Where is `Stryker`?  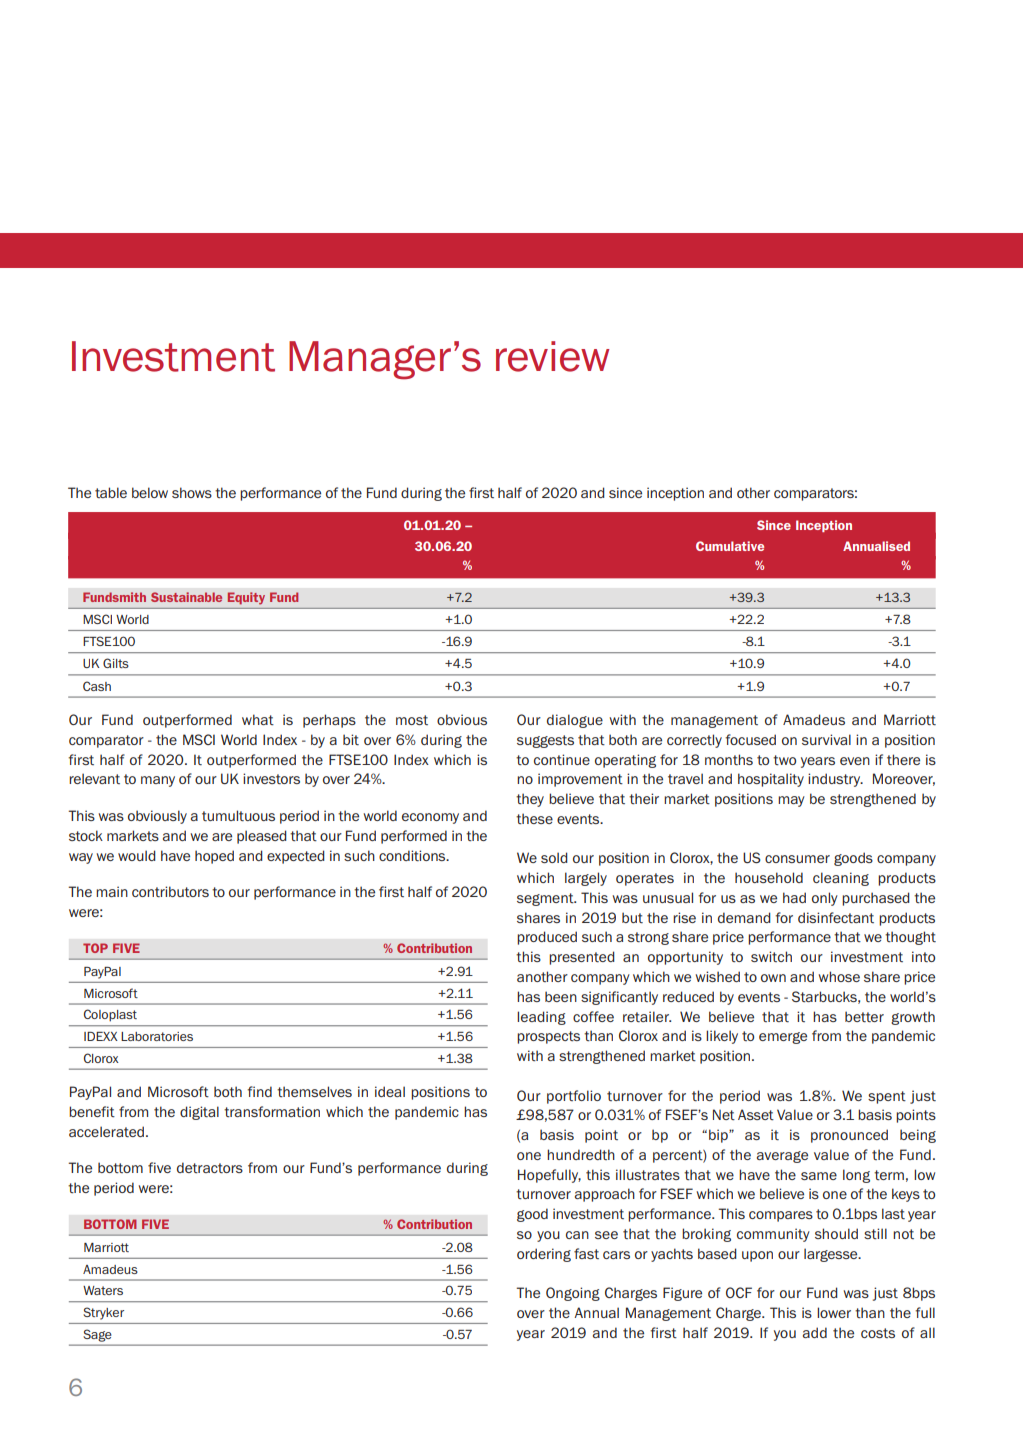
Stryker is located at coordinates (104, 1313).
